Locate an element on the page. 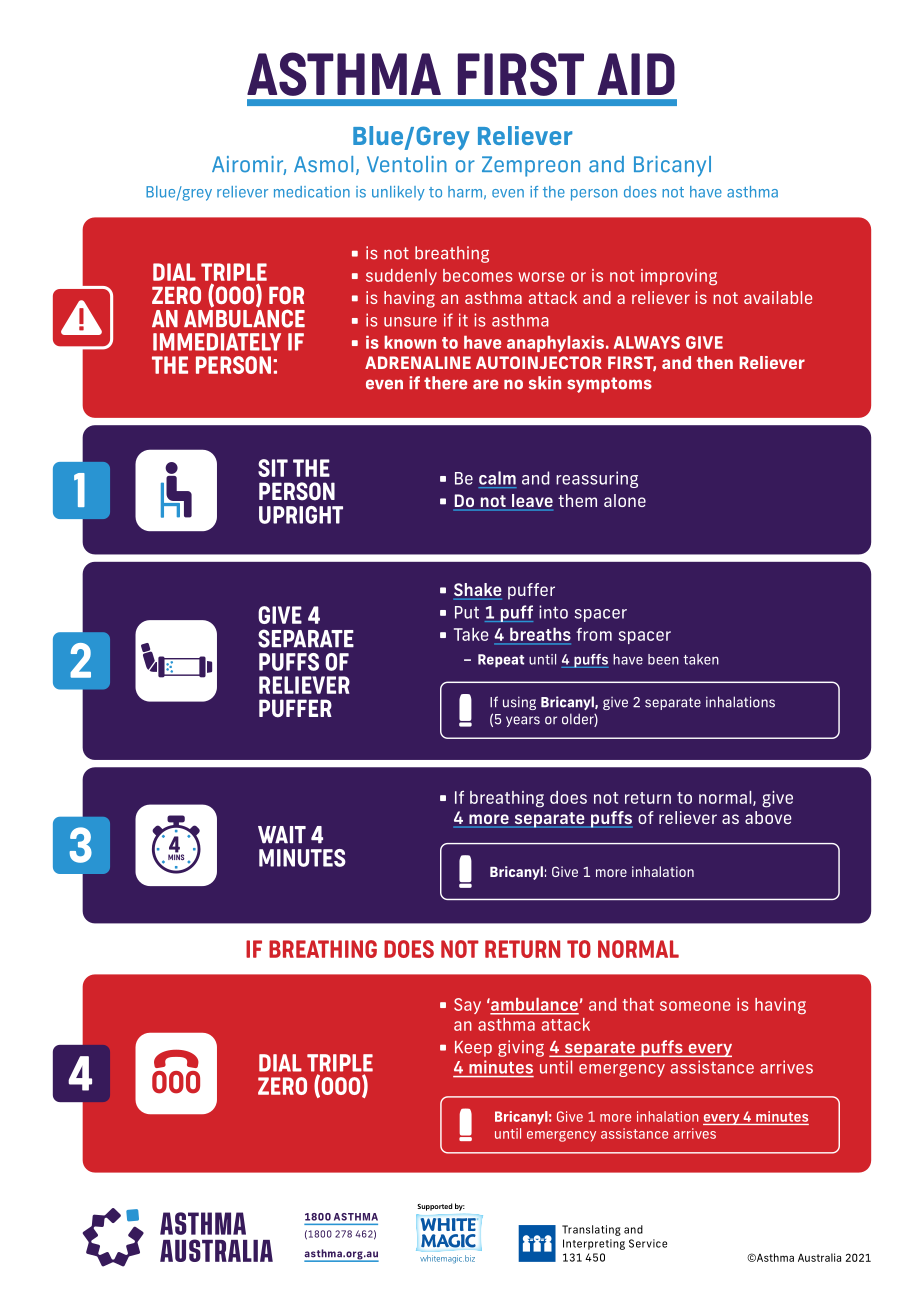  been is located at coordinates (663, 659).
